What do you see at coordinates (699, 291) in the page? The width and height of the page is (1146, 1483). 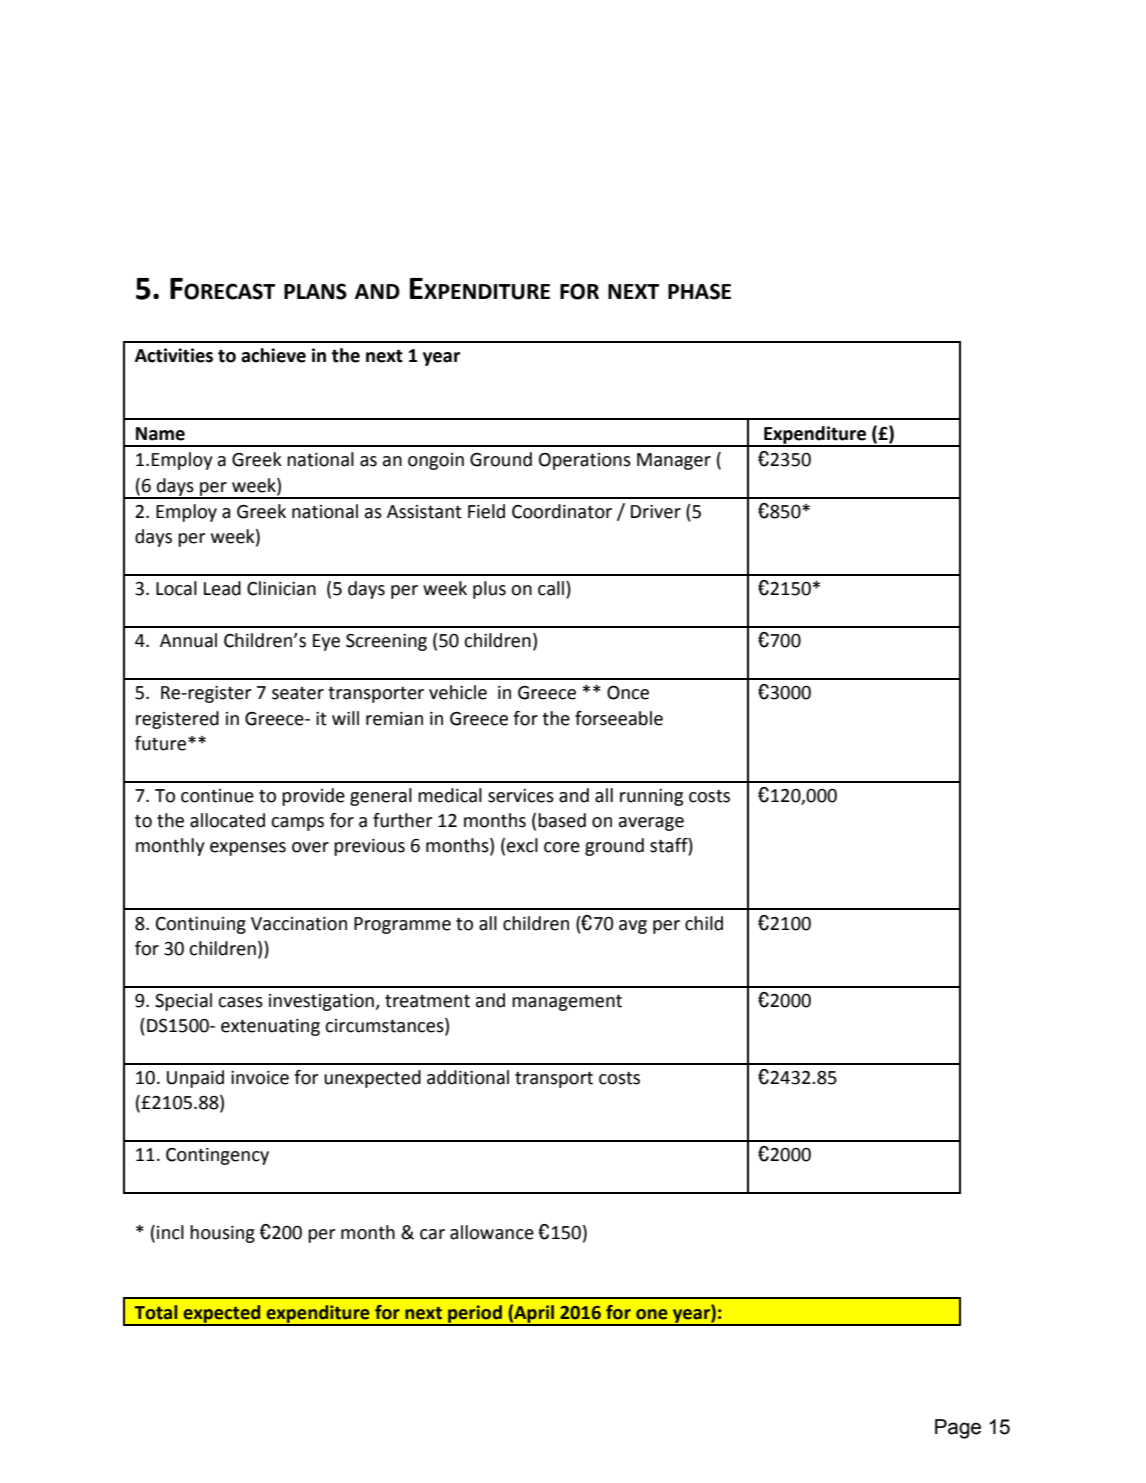 I see `PHASE` at bounding box center [699, 291].
